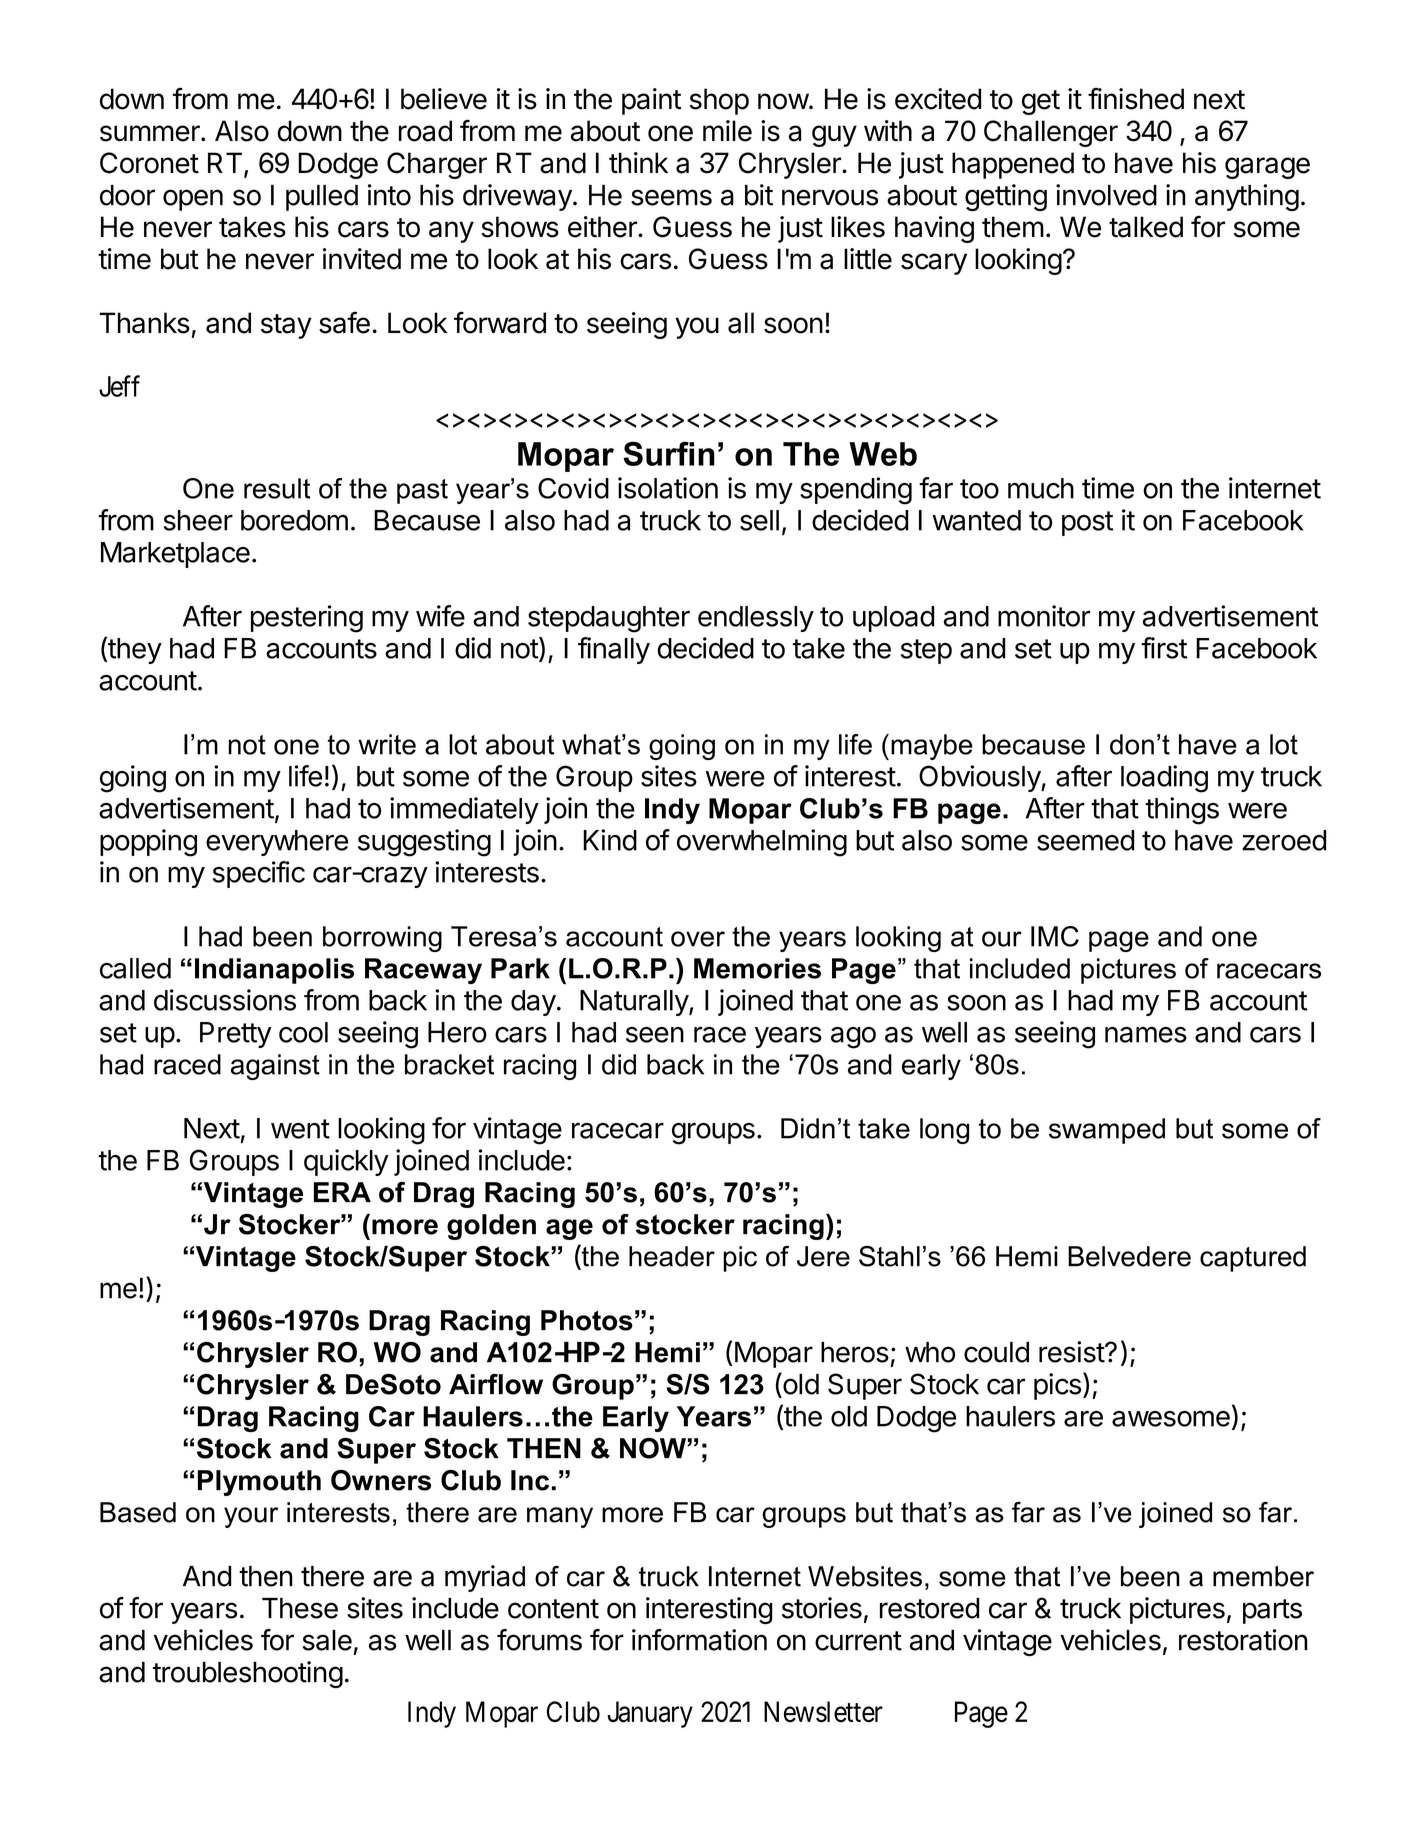 The image size is (1419, 1836). I want to click on resist, so click(1072, 1352).
